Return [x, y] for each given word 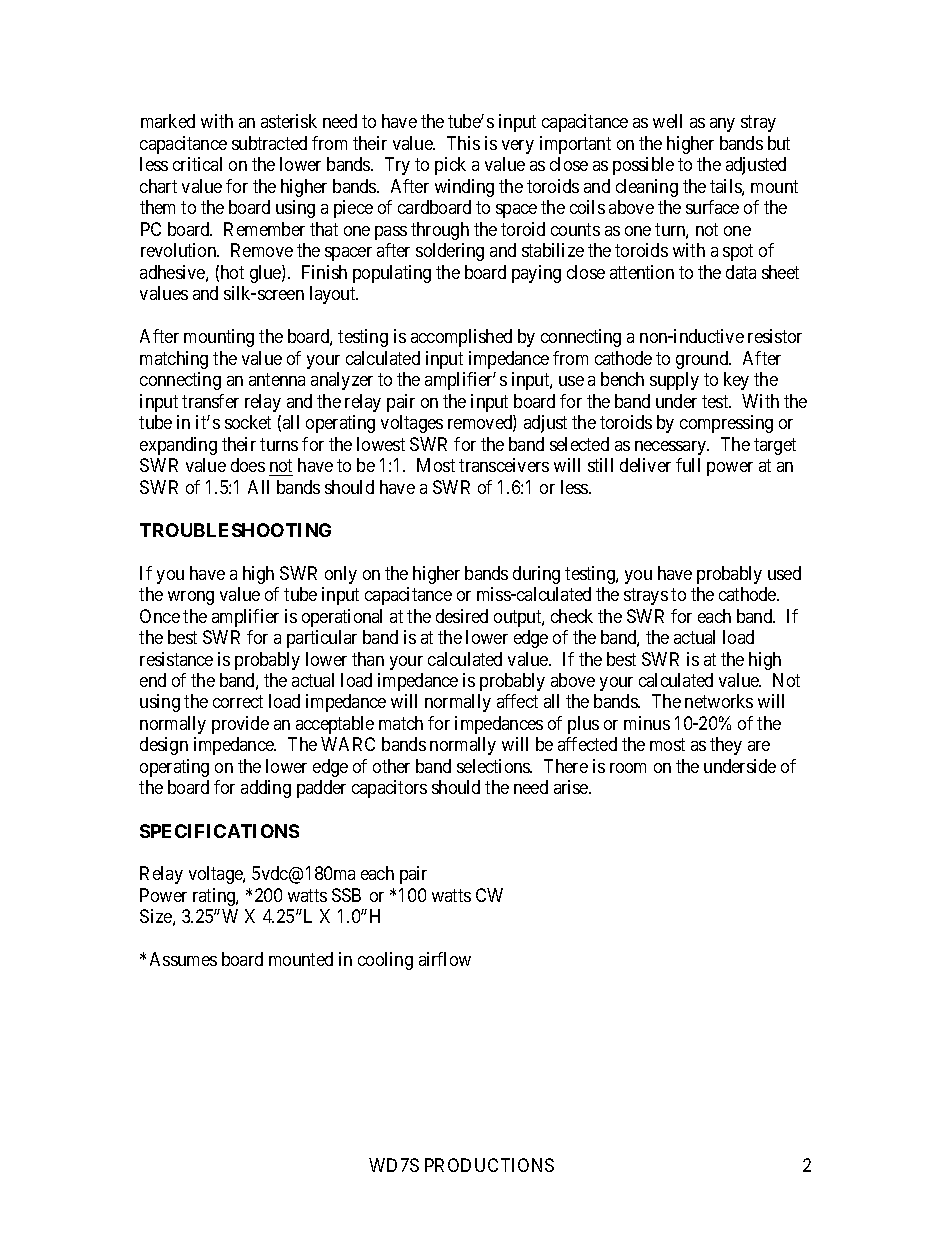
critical [197, 164]
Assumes [183, 959]
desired [462, 616]
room [628, 768]
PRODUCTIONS [489, 1165]
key [736, 381]
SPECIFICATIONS [219, 831]
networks [719, 701]
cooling [385, 961]
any [722, 125]
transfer [210, 401]
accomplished [461, 338]
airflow [445, 959]
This [463, 143]
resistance [176, 659]
